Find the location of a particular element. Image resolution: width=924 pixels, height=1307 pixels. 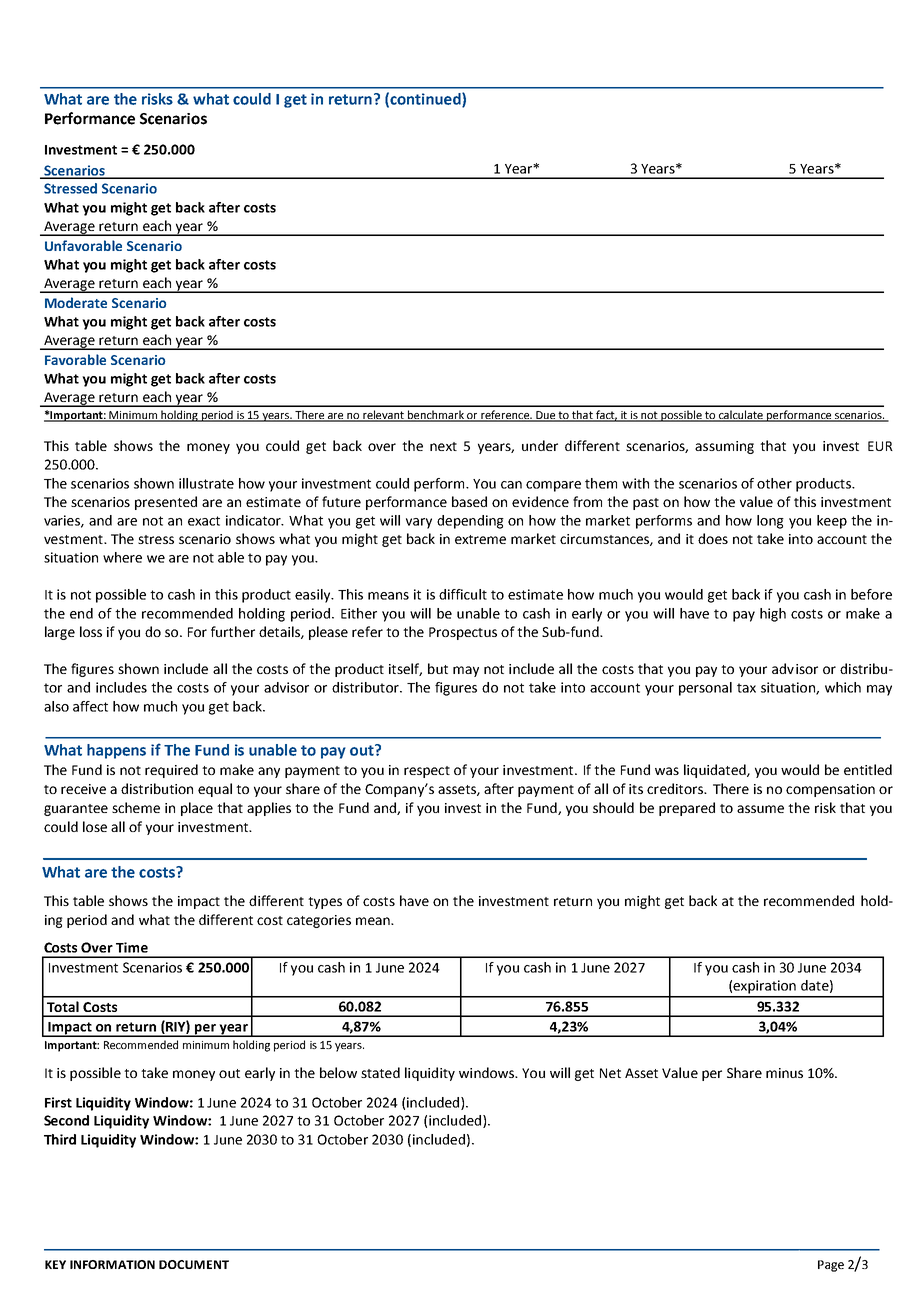

Moderate is located at coordinates (76, 302).
